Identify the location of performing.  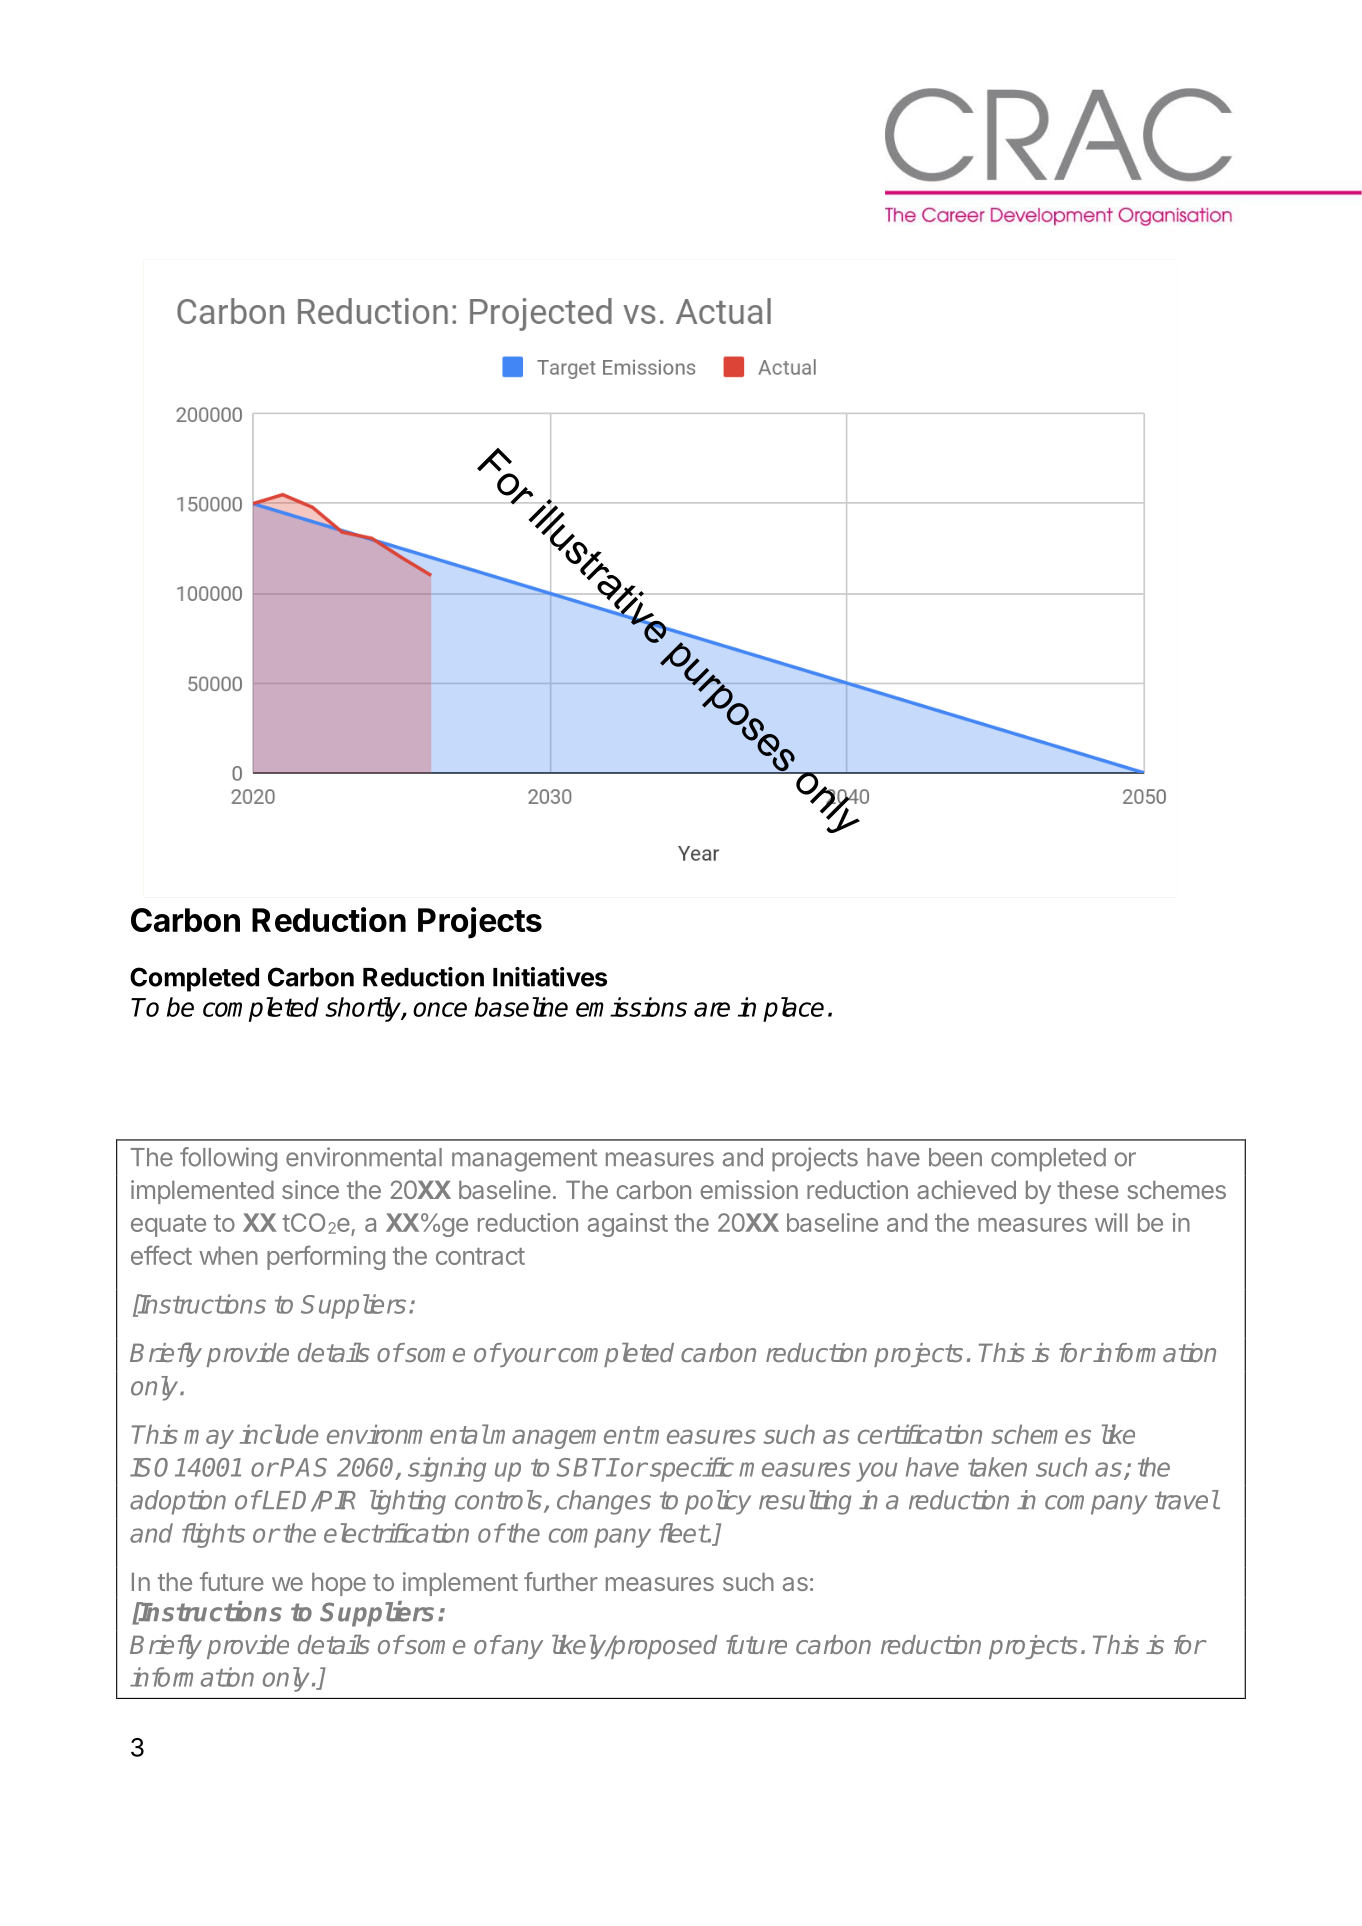
(326, 1257).
